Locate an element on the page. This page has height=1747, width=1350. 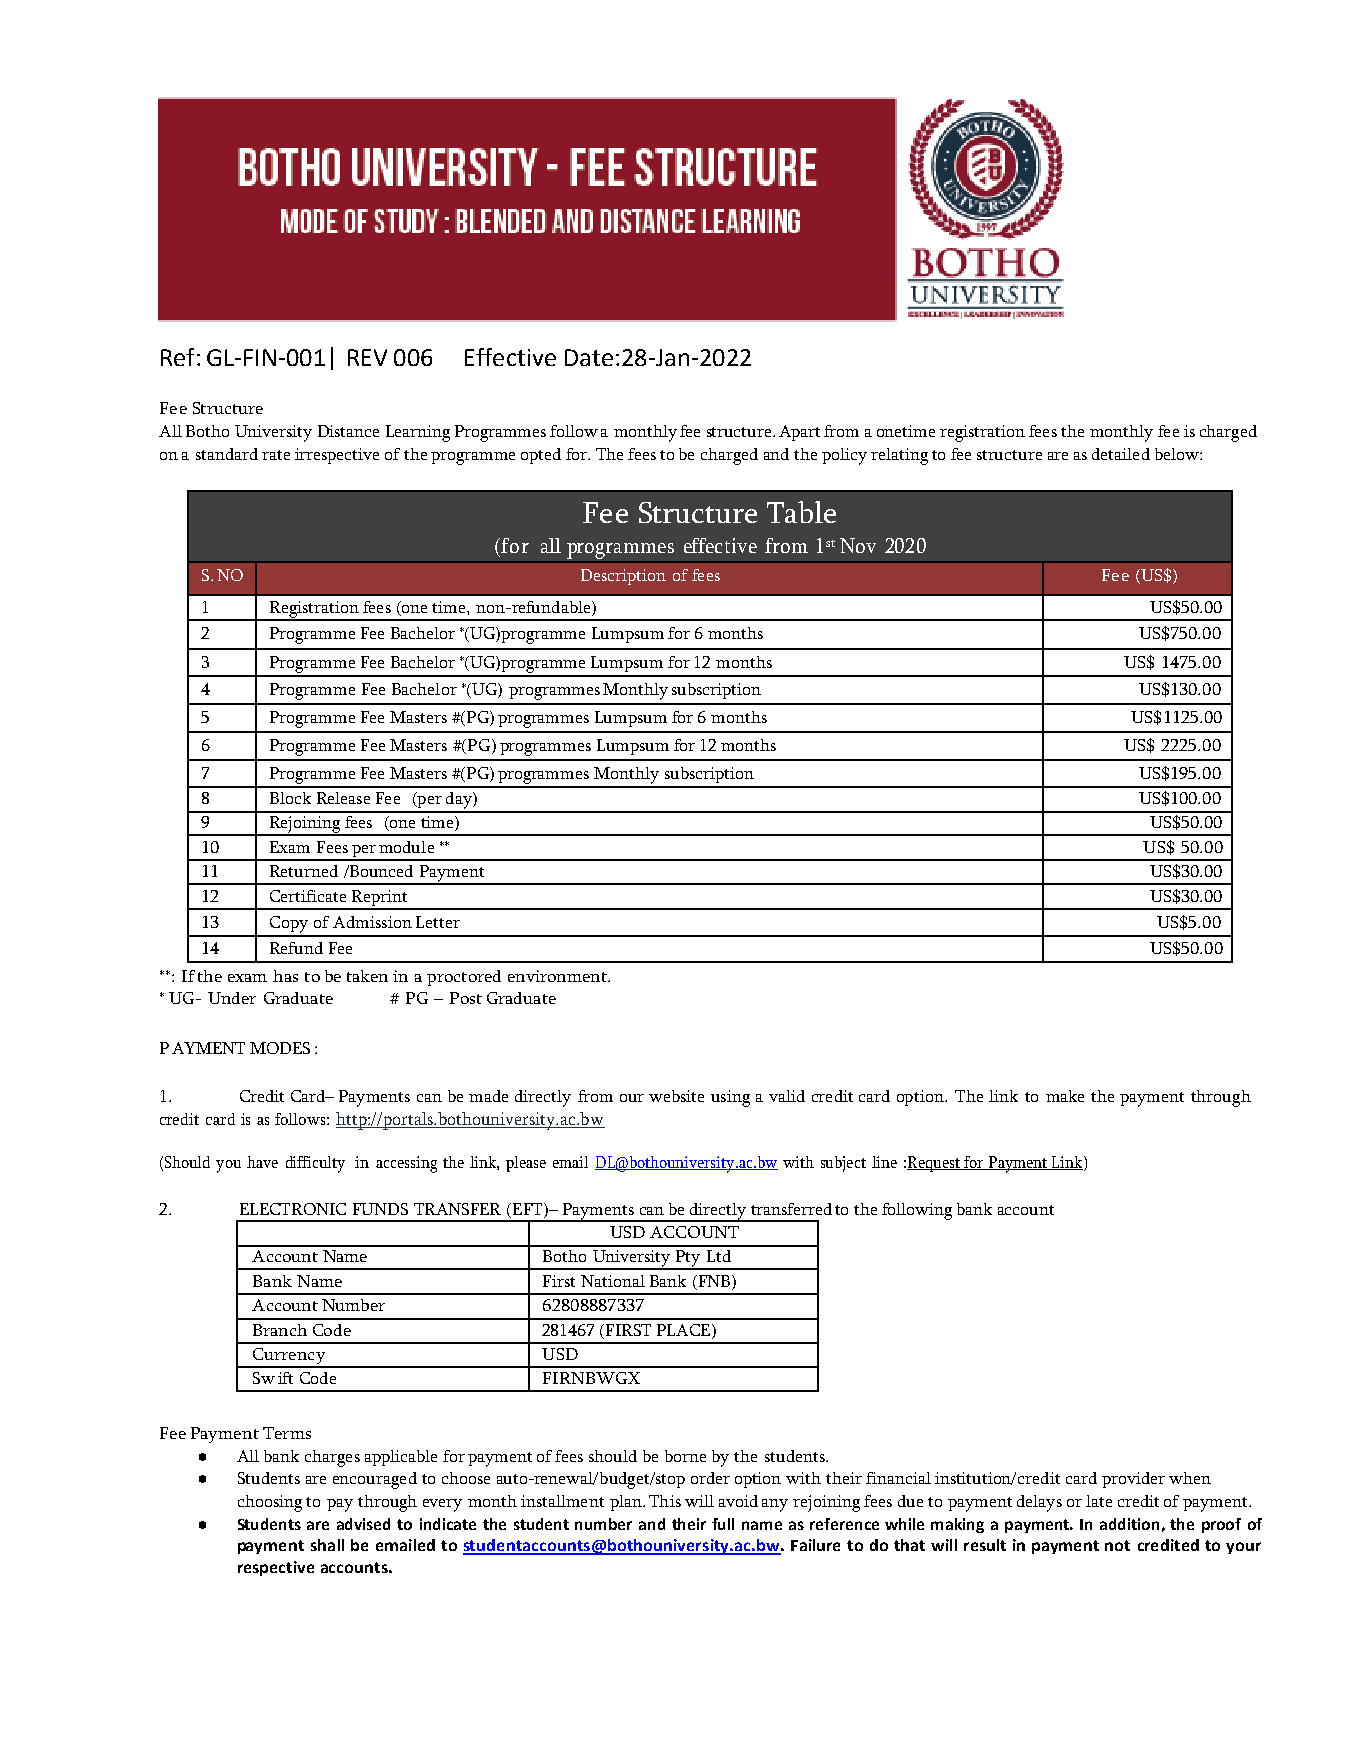
make is located at coordinates (1065, 1096).
